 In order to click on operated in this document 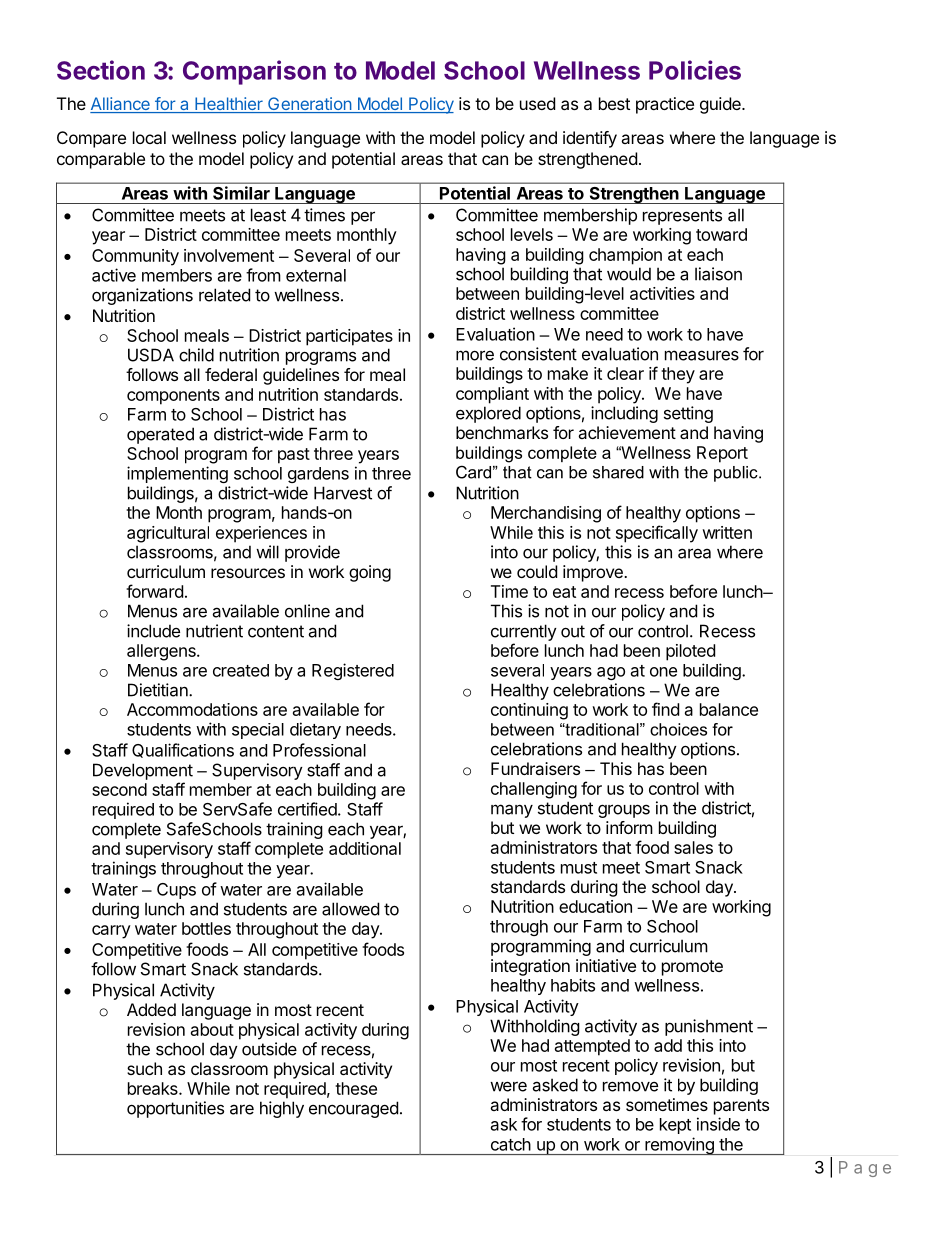, I will do `click(160, 435)`.
